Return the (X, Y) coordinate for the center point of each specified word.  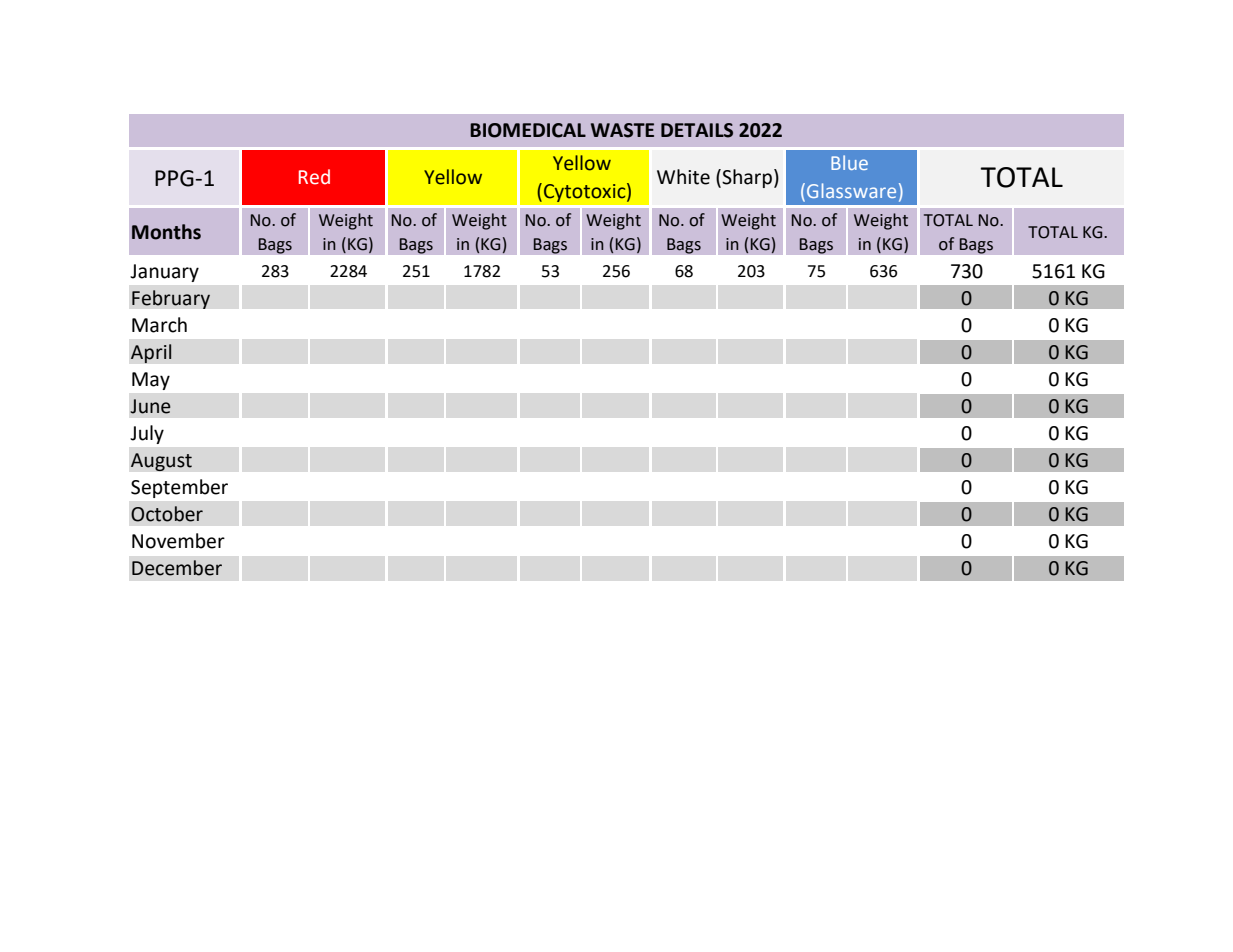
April (151, 353)
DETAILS (697, 130)
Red (314, 177)
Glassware (851, 190)
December (177, 568)
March (159, 325)
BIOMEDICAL (528, 130)
